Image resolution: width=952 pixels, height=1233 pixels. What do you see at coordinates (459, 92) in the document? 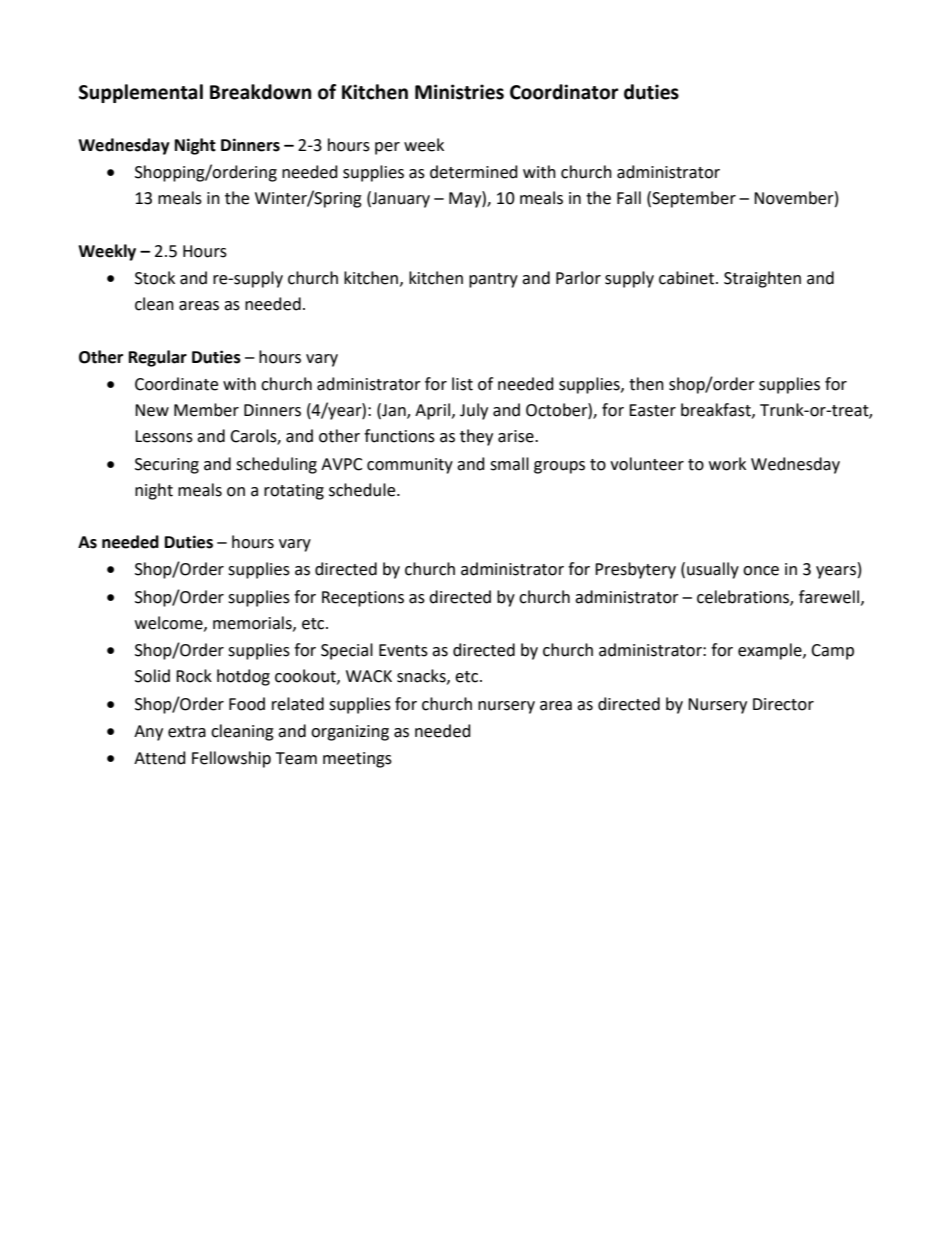
I see `Ministries` at bounding box center [459, 92].
